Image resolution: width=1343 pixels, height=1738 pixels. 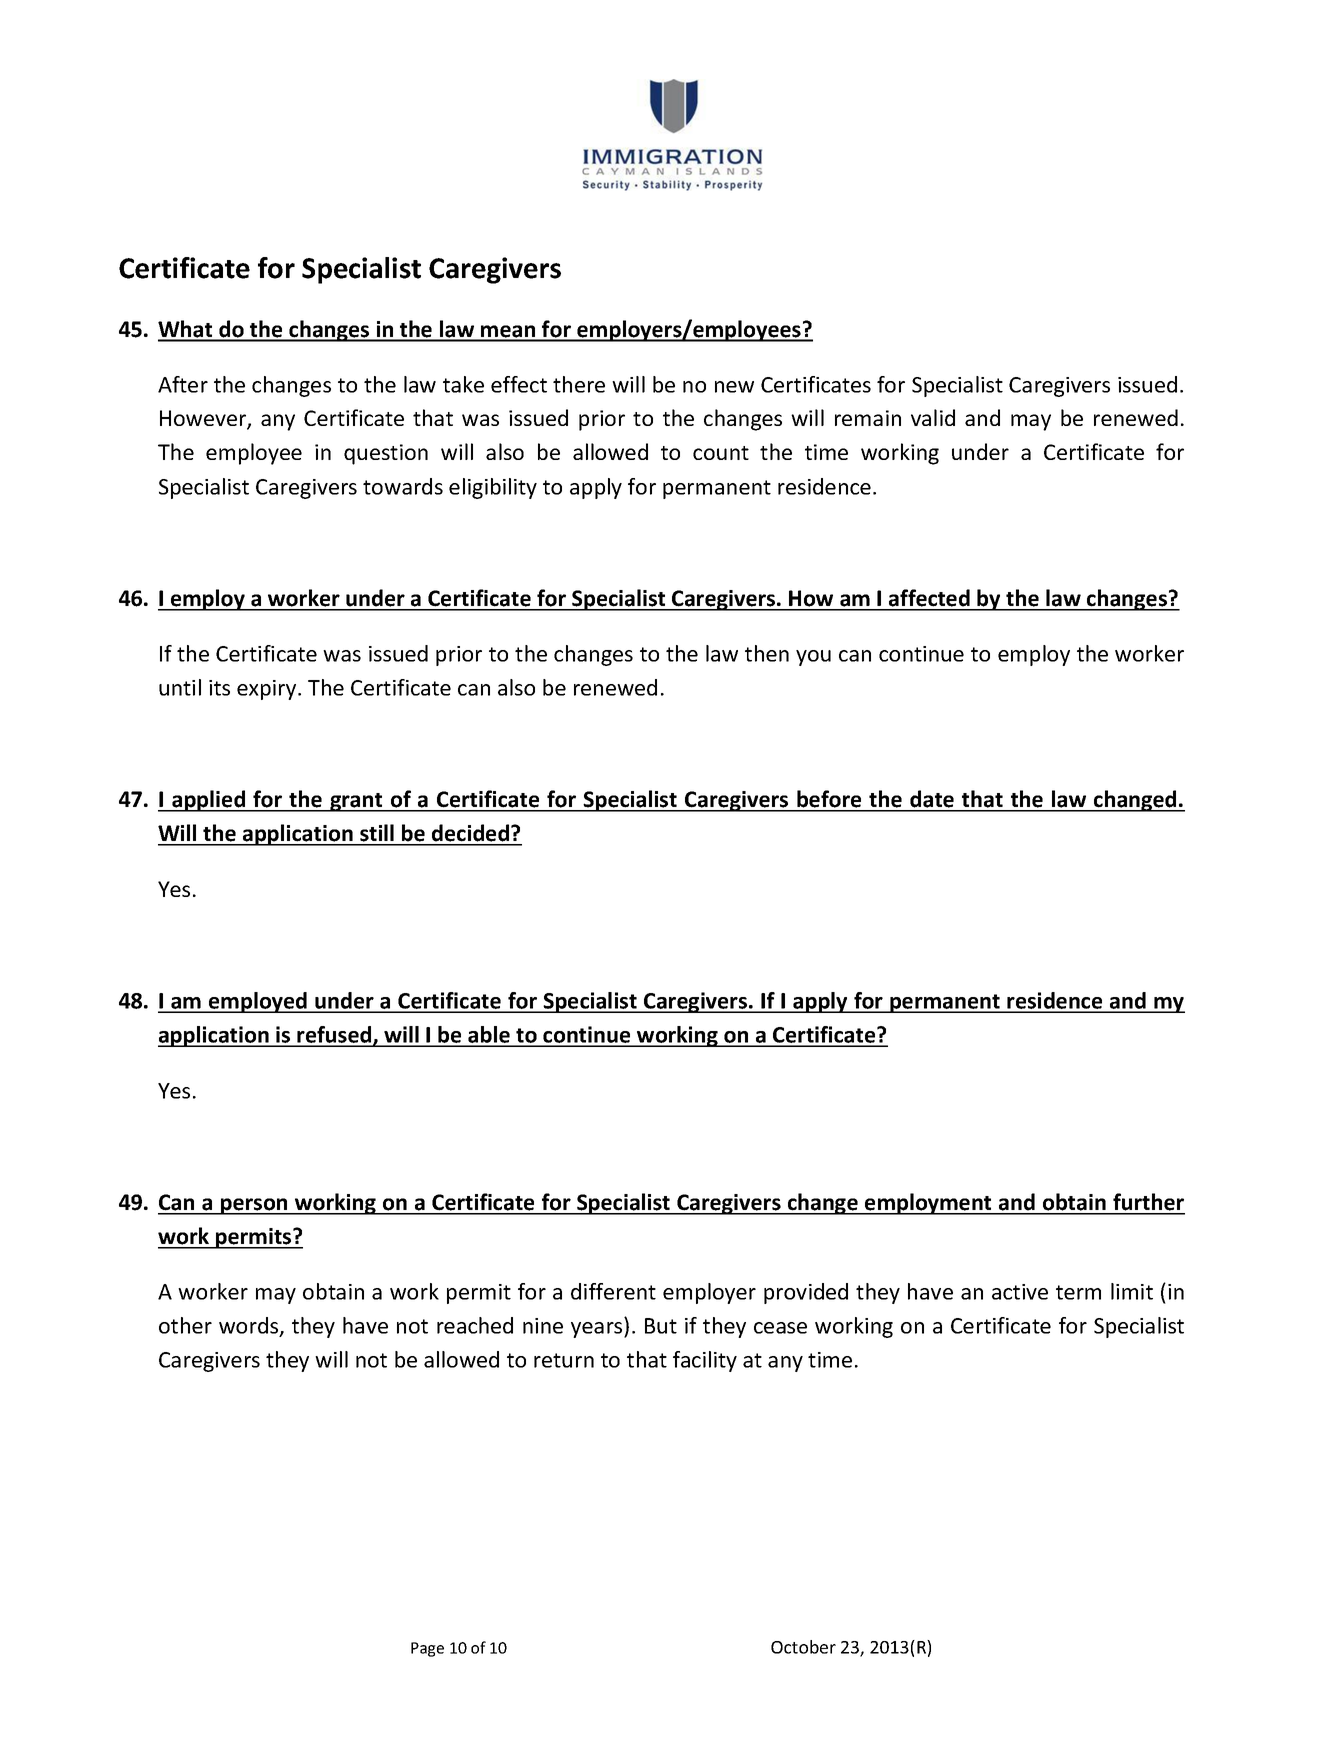 I want to click on different, so click(x=613, y=1291).
